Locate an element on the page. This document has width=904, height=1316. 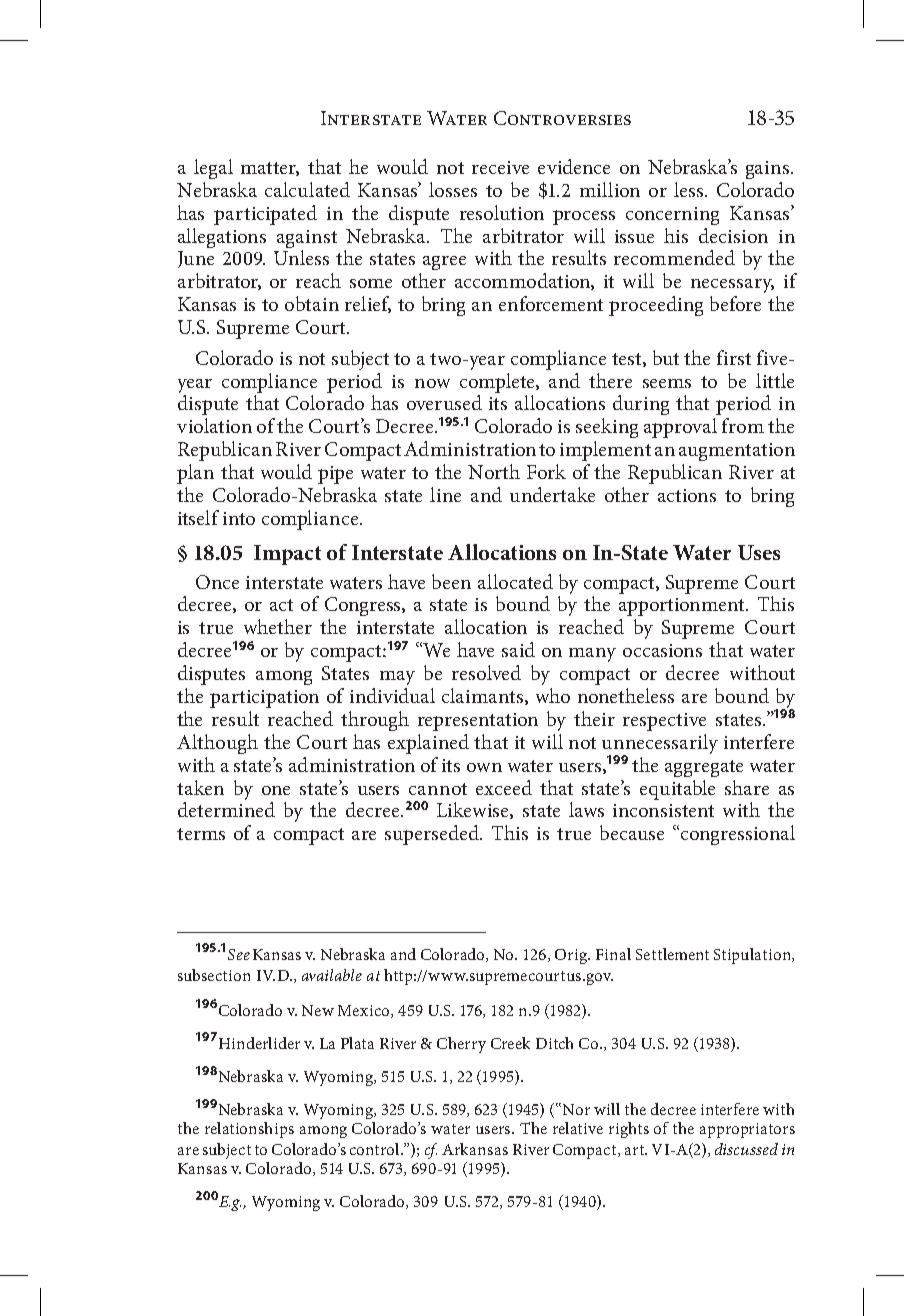
relationships is located at coordinates (249, 1130).
